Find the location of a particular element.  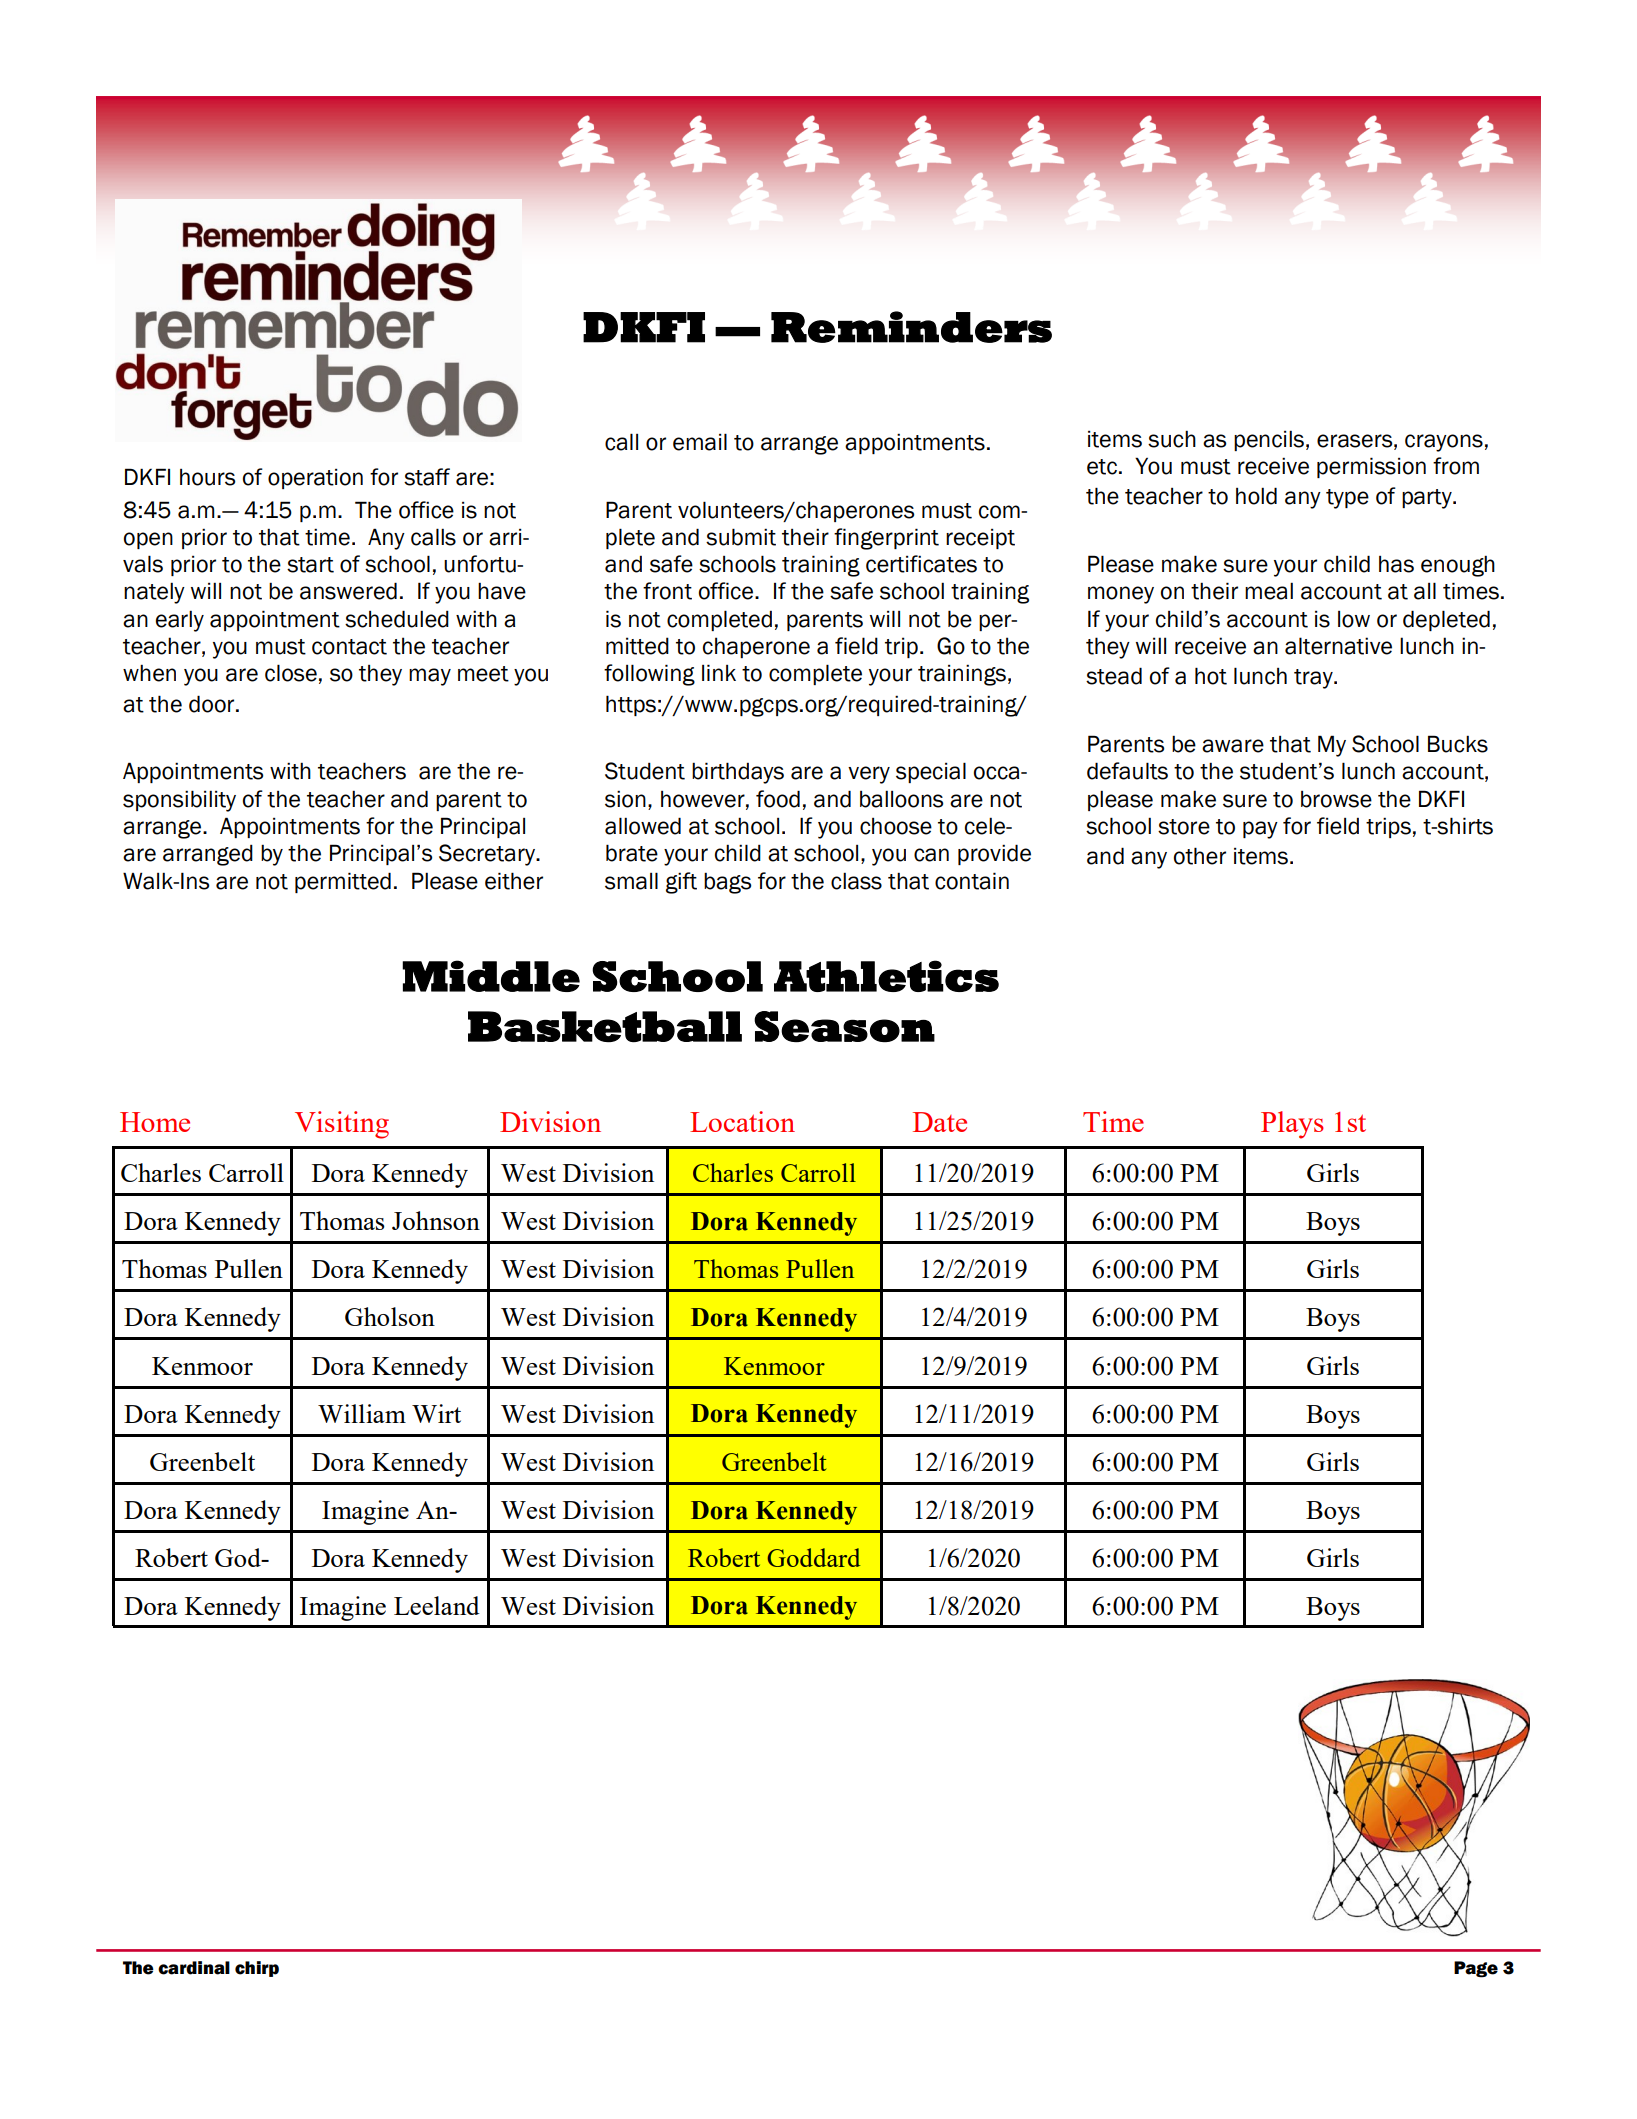

operation is located at coordinates (315, 479).
